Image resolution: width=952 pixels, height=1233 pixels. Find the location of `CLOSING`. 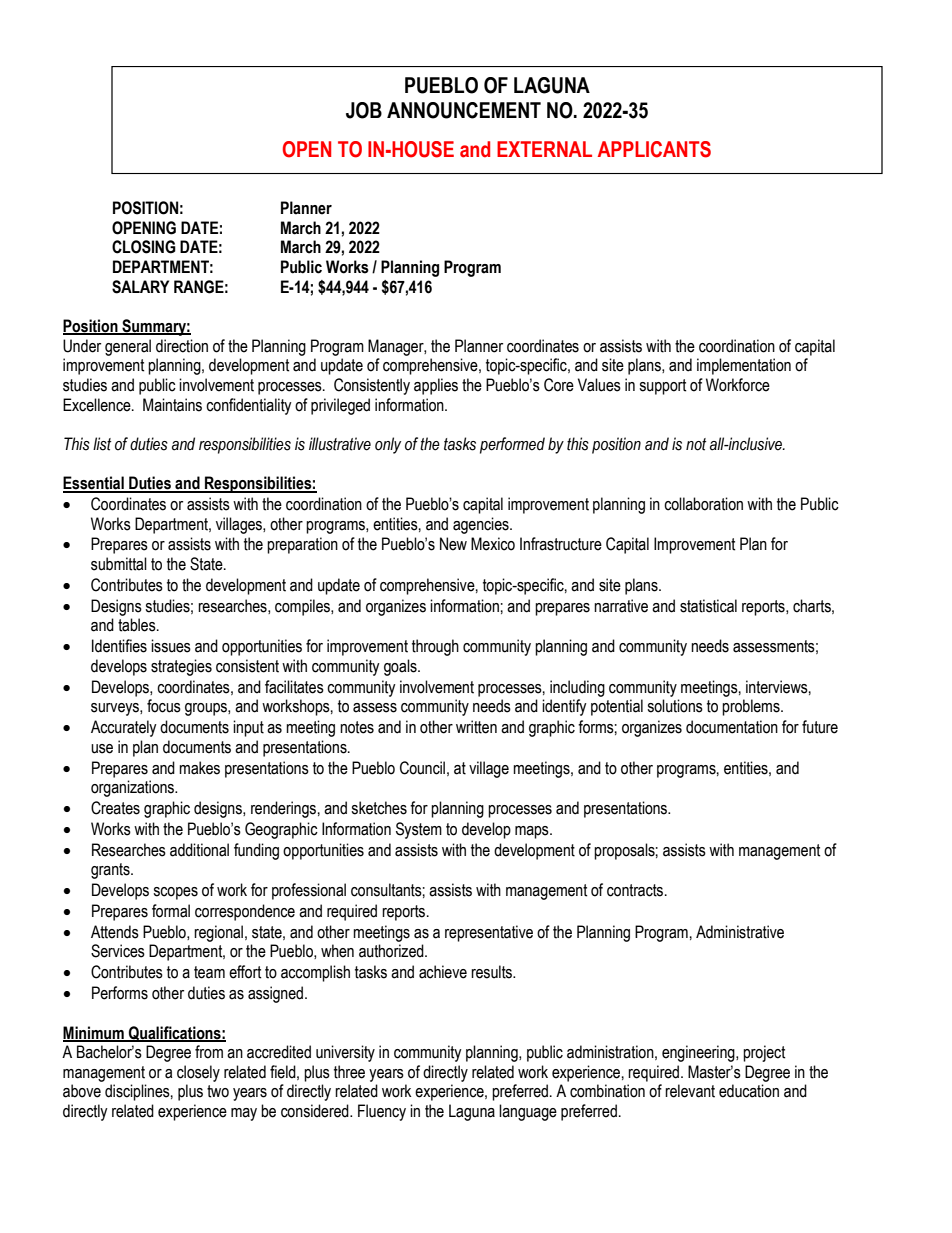

CLOSING is located at coordinates (144, 247).
